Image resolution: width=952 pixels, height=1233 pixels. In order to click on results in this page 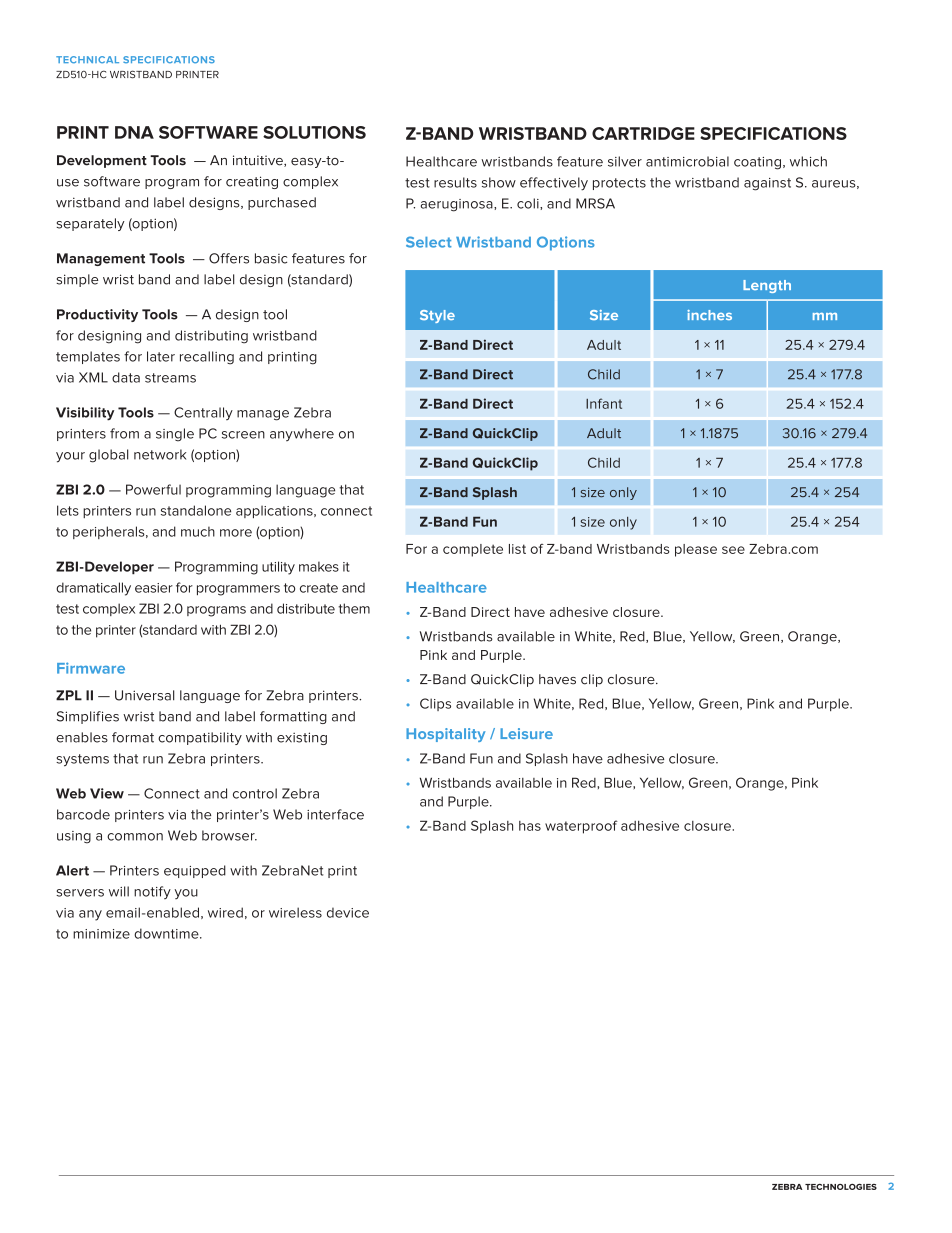, I will do `click(455, 182)`.
